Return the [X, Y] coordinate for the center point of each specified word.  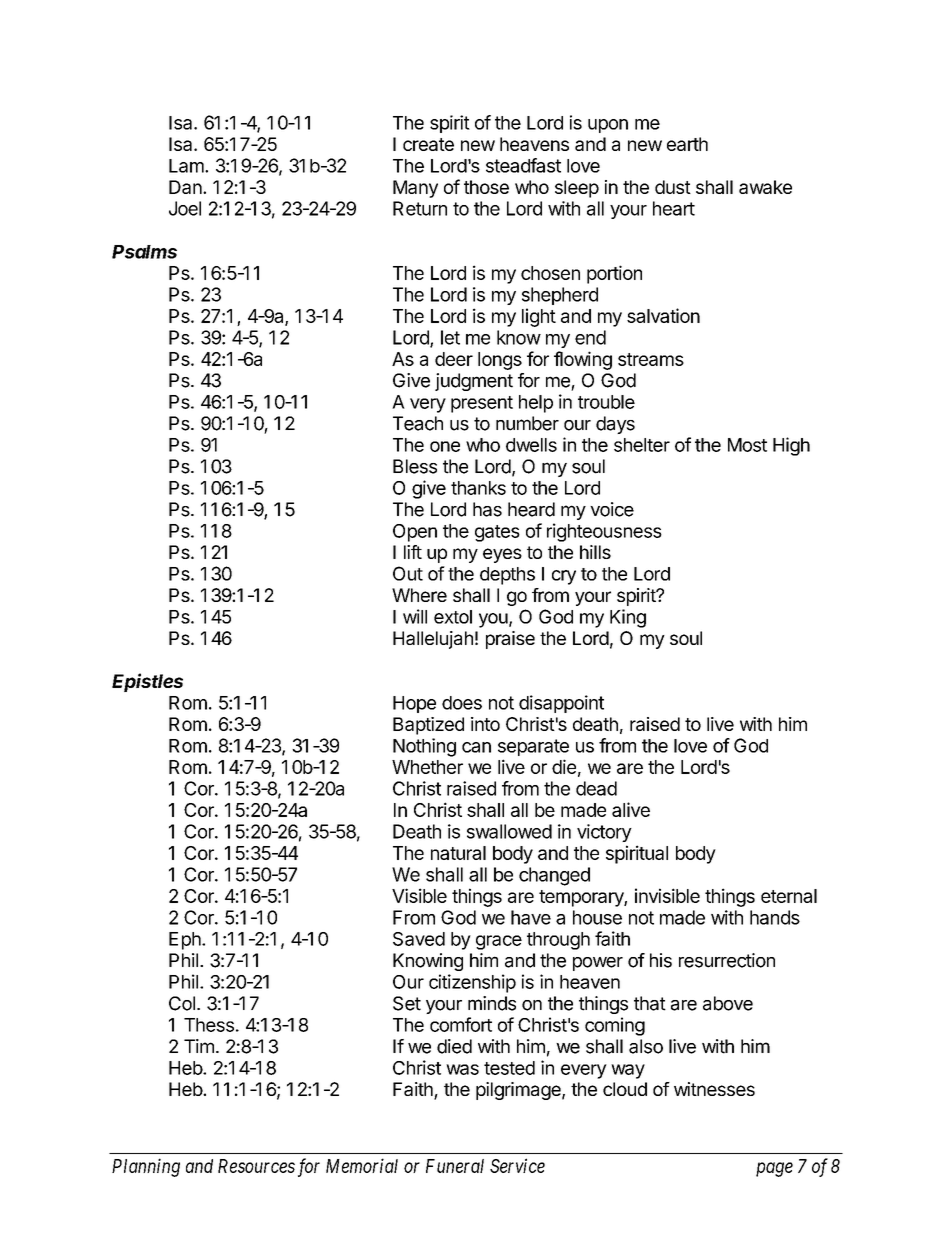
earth [687, 144]
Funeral [455, 1166]
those [486, 187]
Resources [256, 1166]
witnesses [714, 1089]
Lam [187, 166]
